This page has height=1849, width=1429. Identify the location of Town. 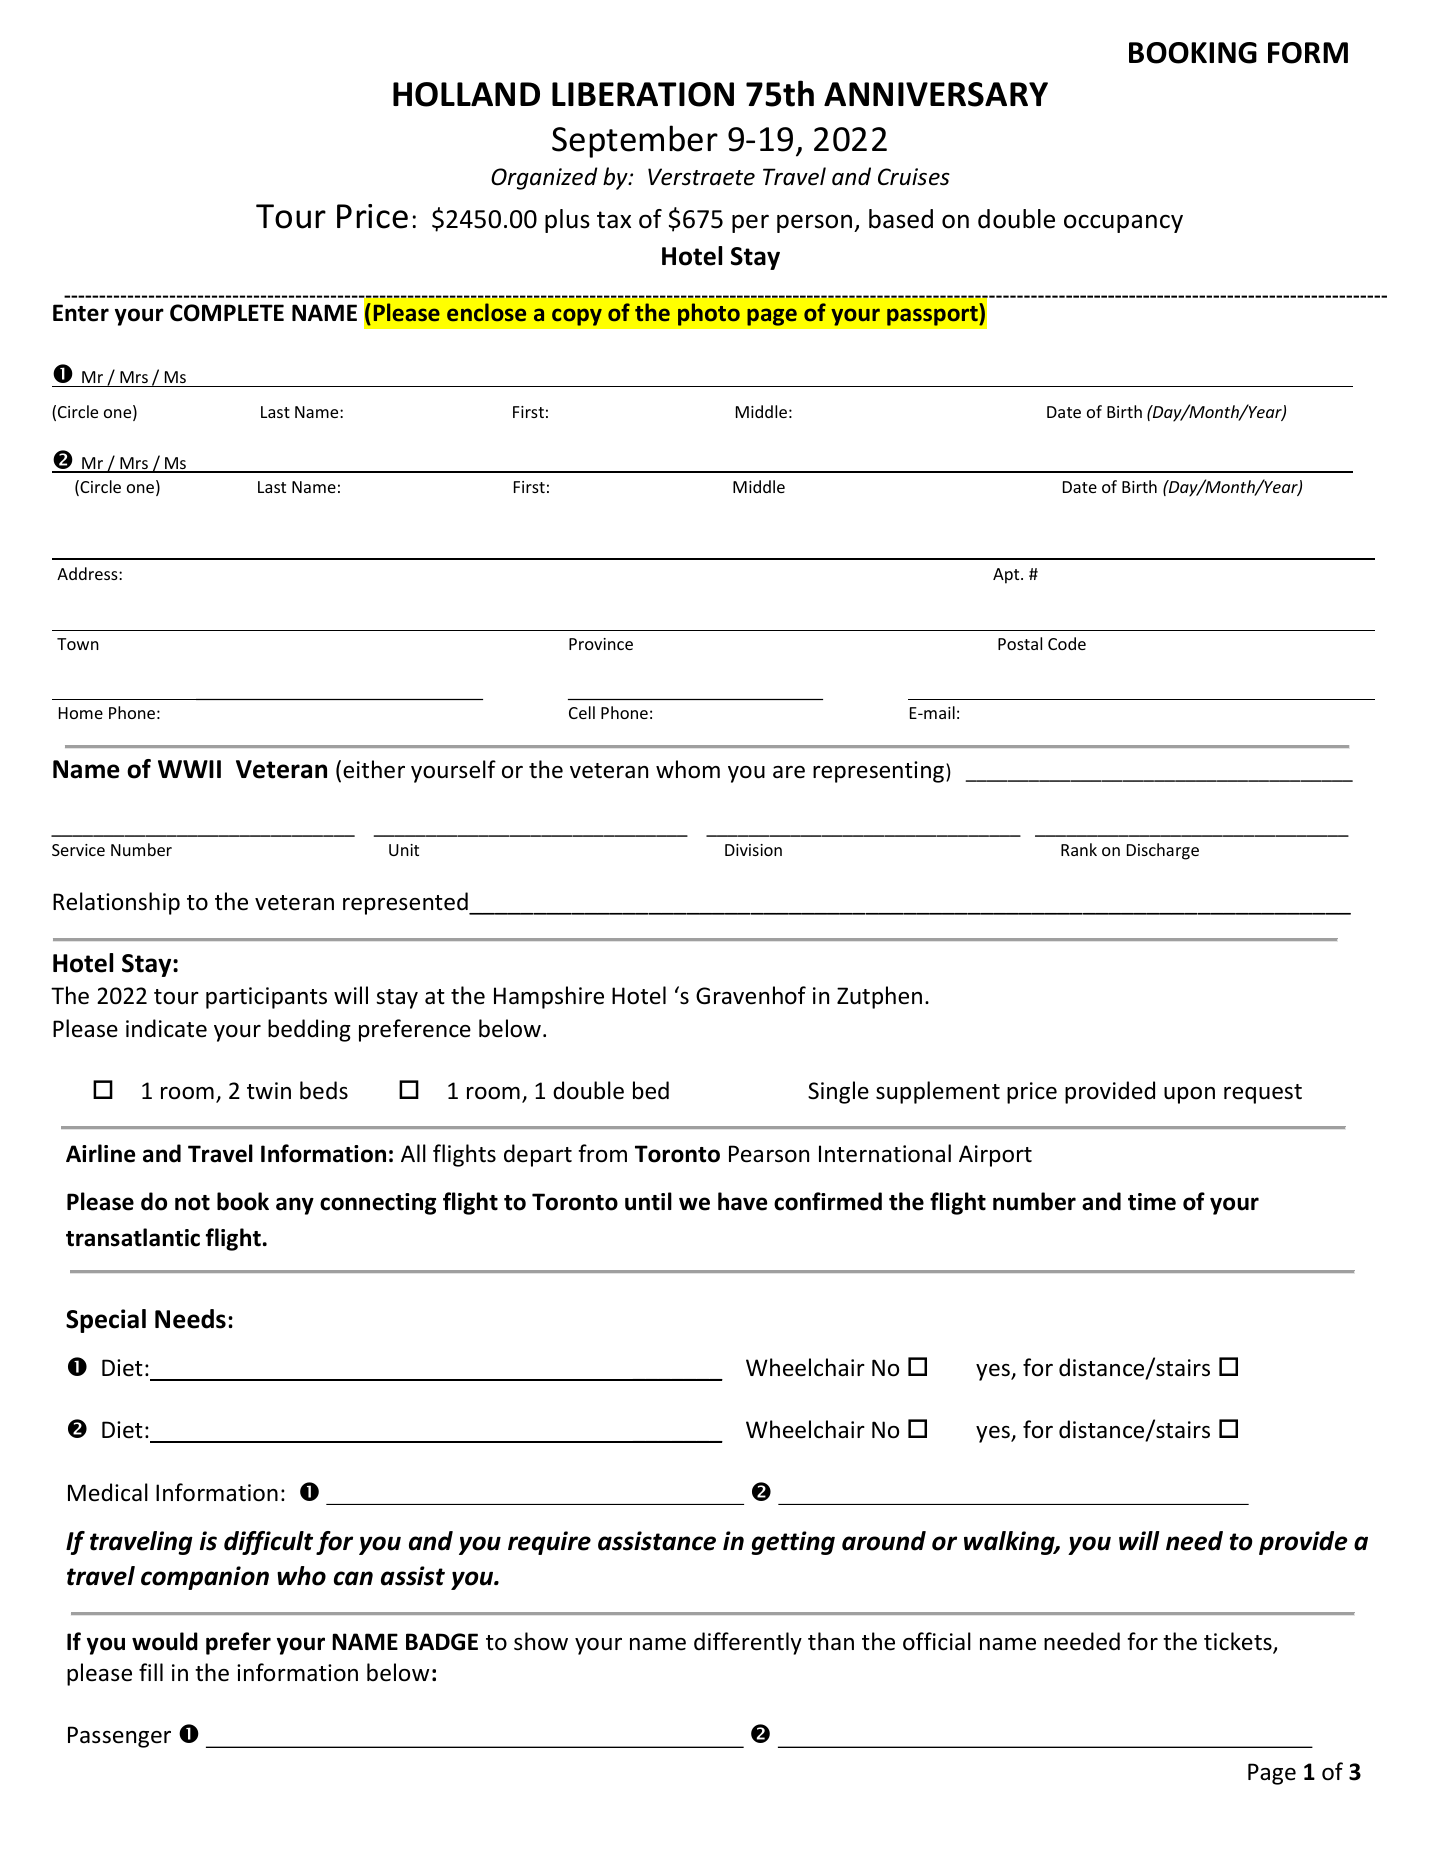
(78, 644).
